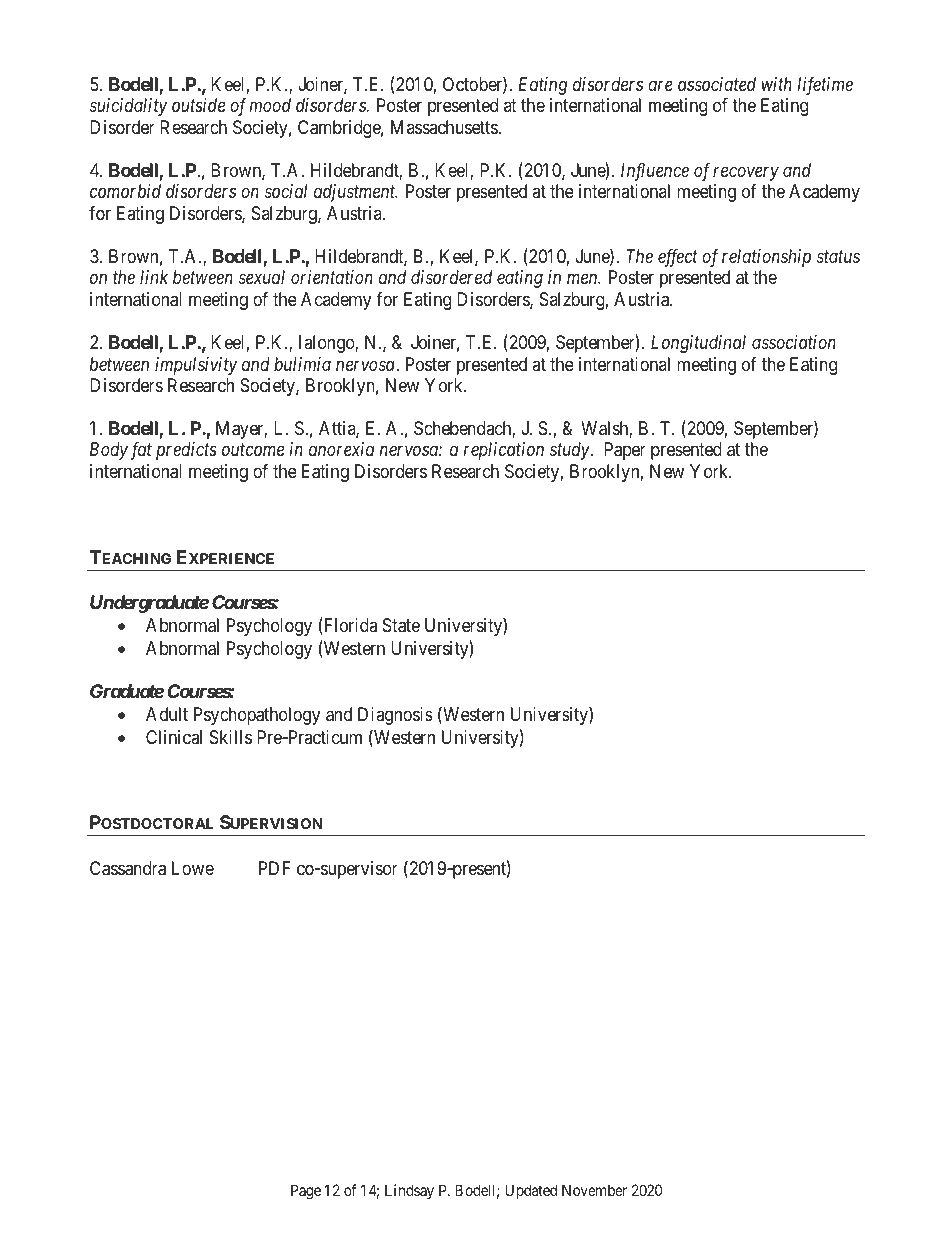 The width and height of the document is (952, 1233). What do you see at coordinates (275, 868) in the document?
I see `PDF` at bounding box center [275, 868].
